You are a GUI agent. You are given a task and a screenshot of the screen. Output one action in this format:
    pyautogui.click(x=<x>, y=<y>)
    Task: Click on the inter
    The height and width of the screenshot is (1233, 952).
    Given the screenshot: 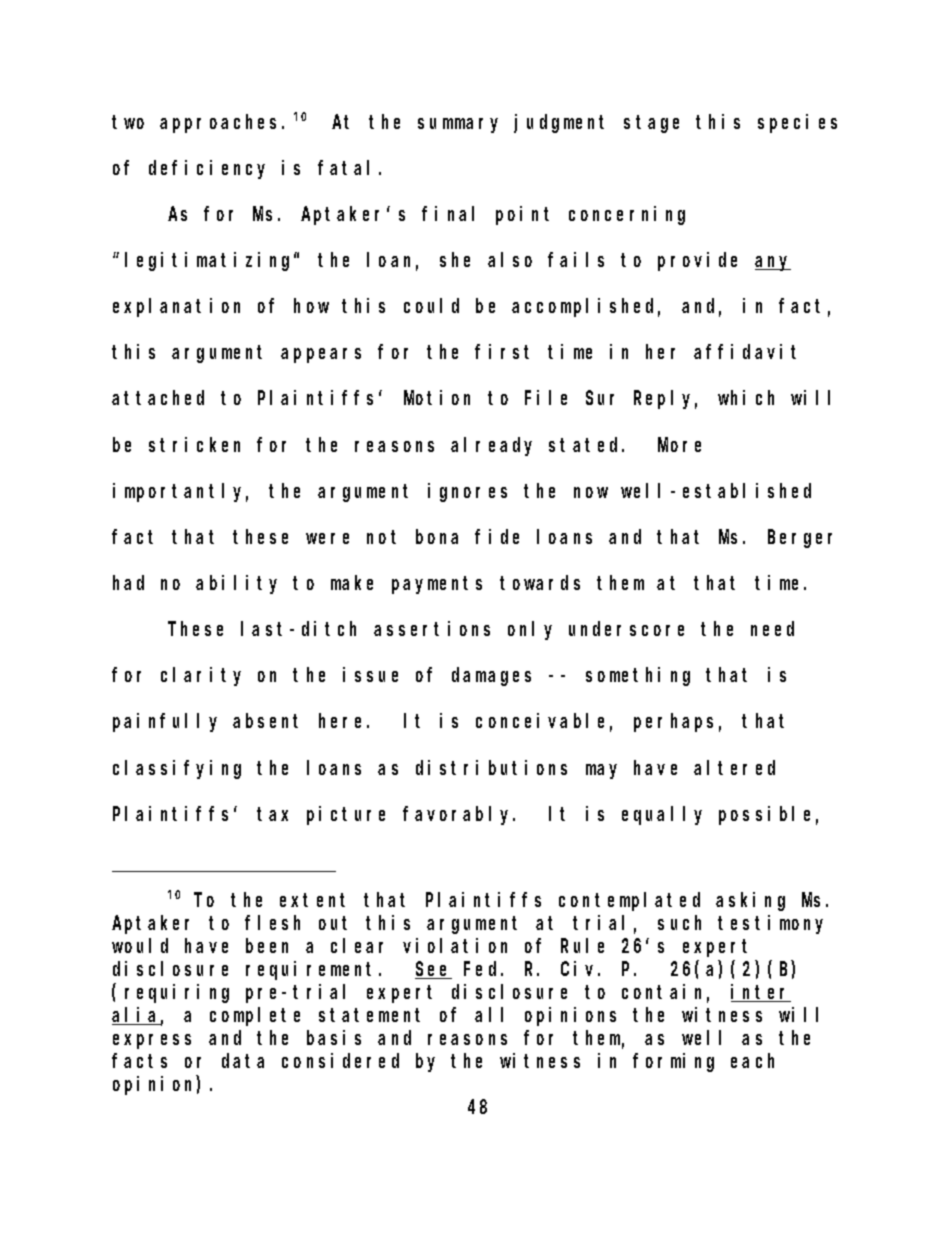 What is the action you would take?
    pyautogui.click(x=761, y=993)
